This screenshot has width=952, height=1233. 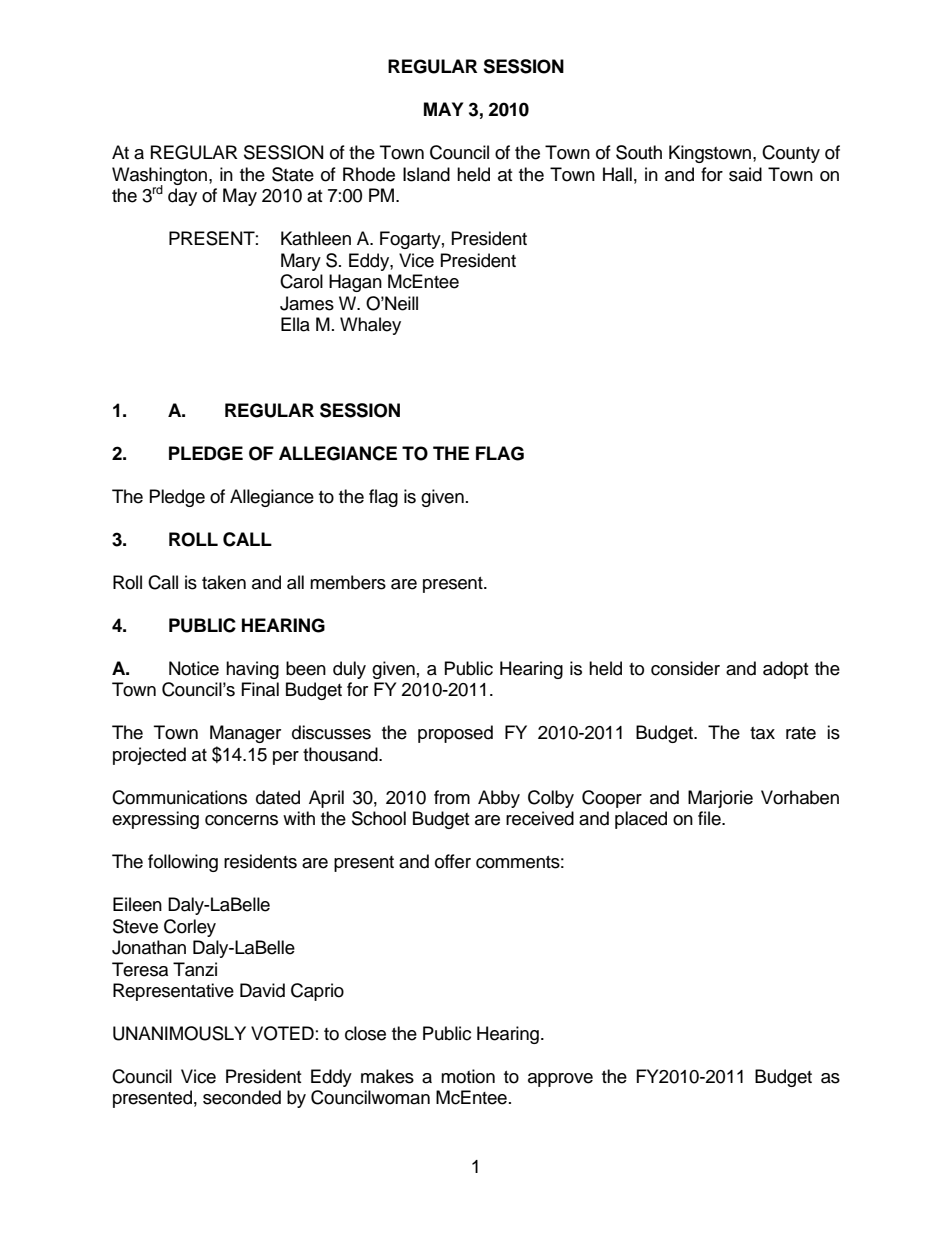 I want to click on seconded, so click(x=242, y=1097).
